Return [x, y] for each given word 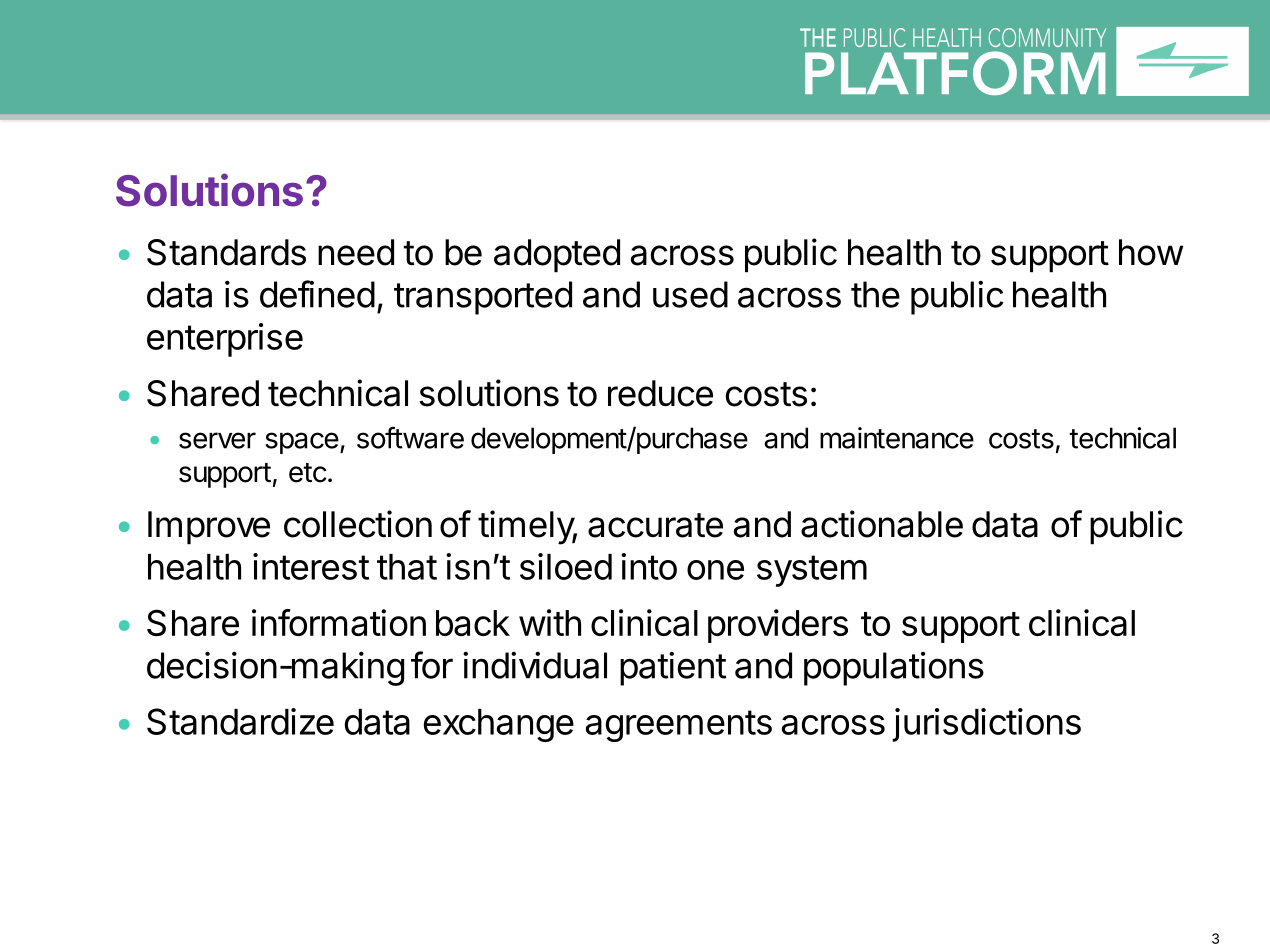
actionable [882, 524]
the [875, 294]
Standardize [240, 721]
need [356, 252]
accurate [655, 525]
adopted [557, 256]
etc [308, 473]
